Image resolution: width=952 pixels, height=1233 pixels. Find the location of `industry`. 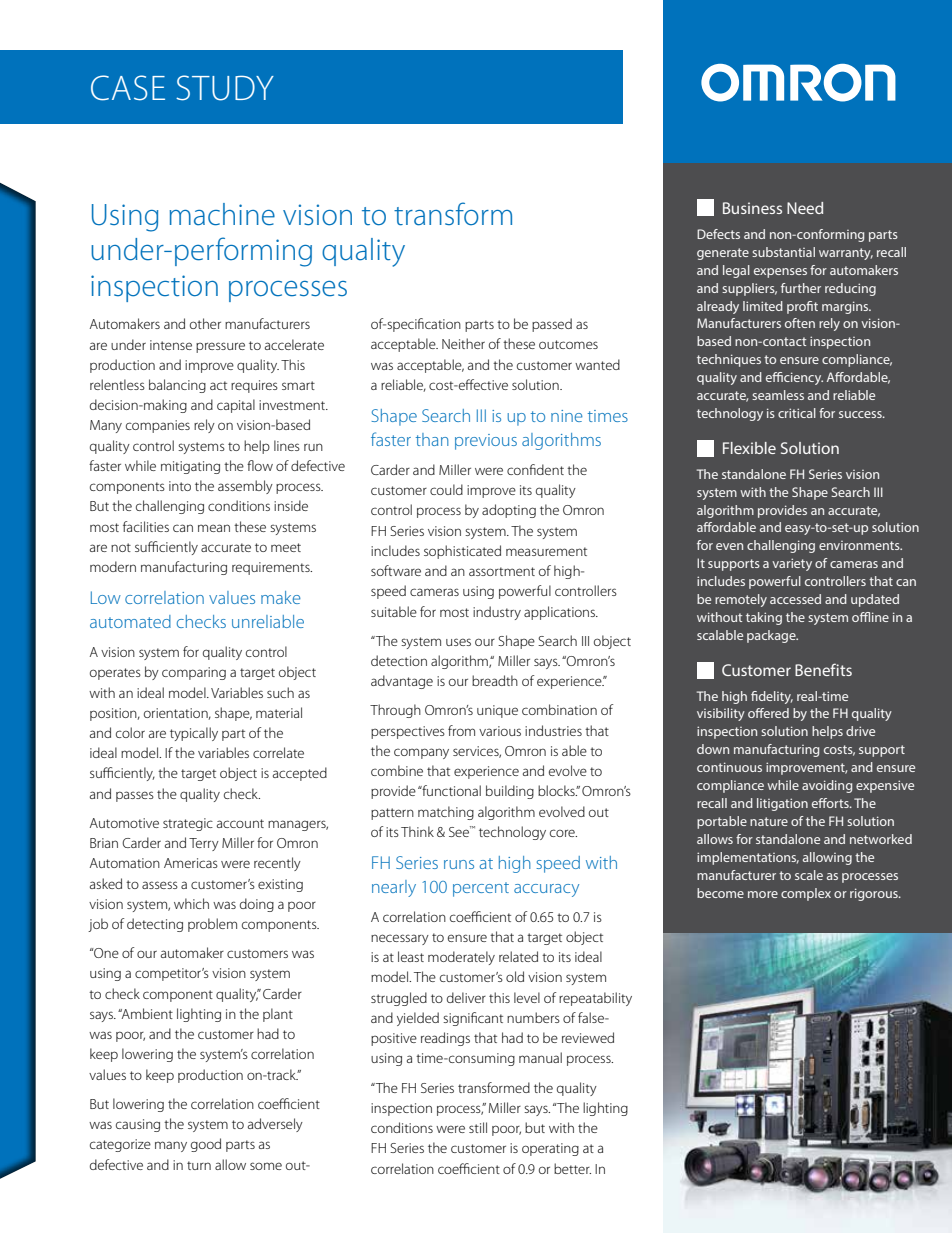

industry is located at coordinates (497, 613).
